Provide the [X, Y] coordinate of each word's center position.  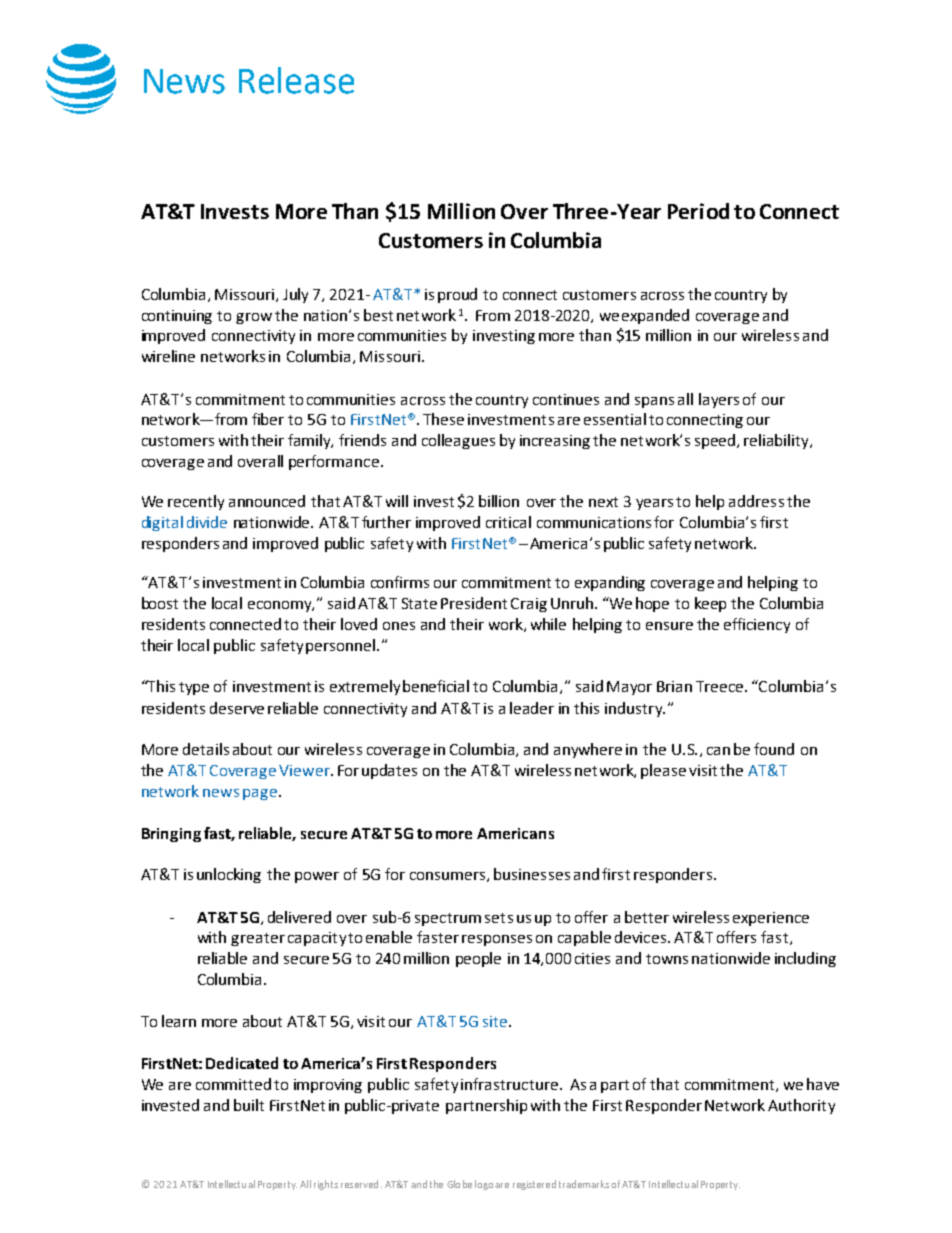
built [249, 1105]
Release [296, 80]
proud [457, 295]
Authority [801, 1106]
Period [698, 211]
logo [484, 1185]
